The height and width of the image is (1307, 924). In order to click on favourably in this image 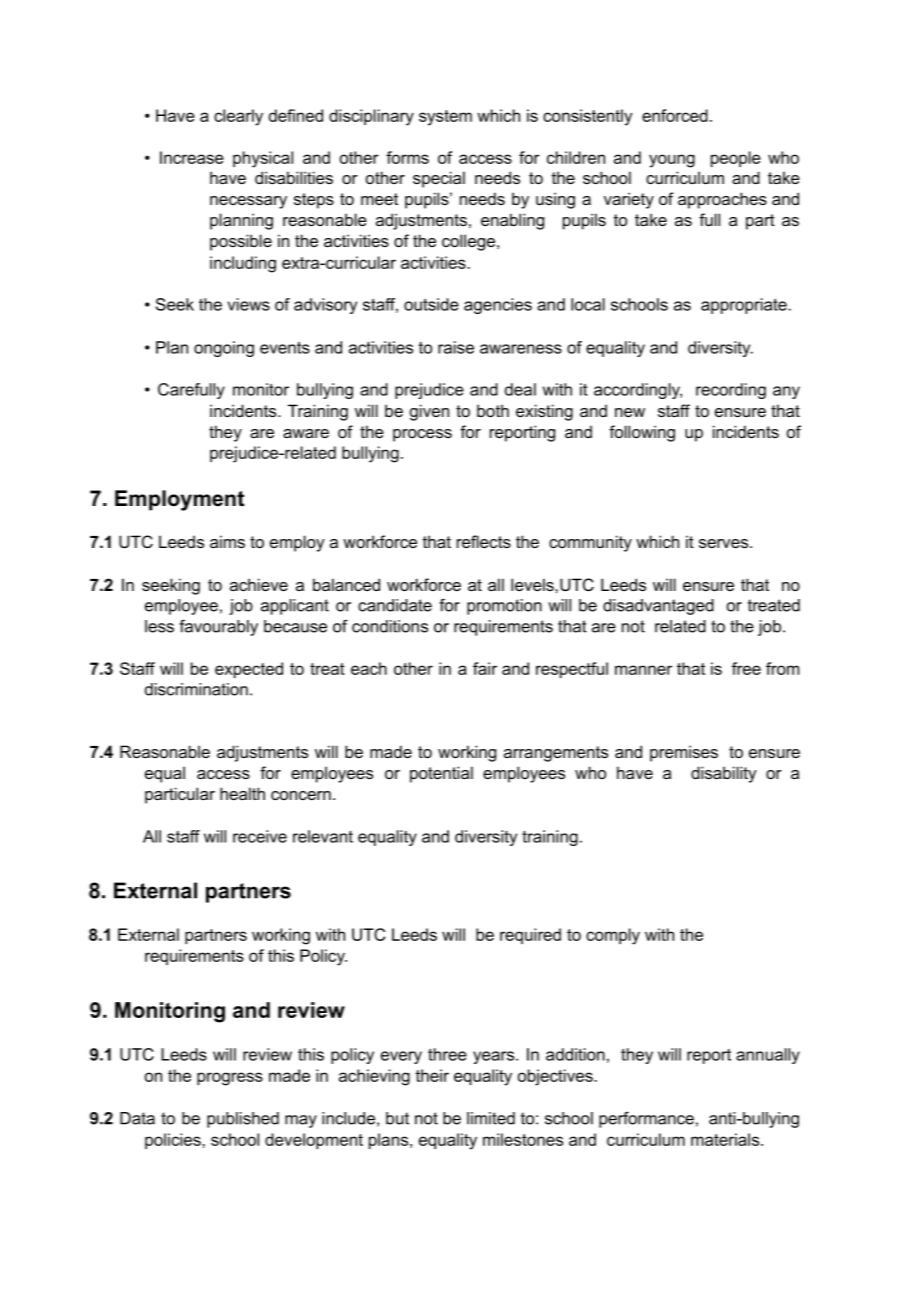, I will do `click(218, 627)`.
